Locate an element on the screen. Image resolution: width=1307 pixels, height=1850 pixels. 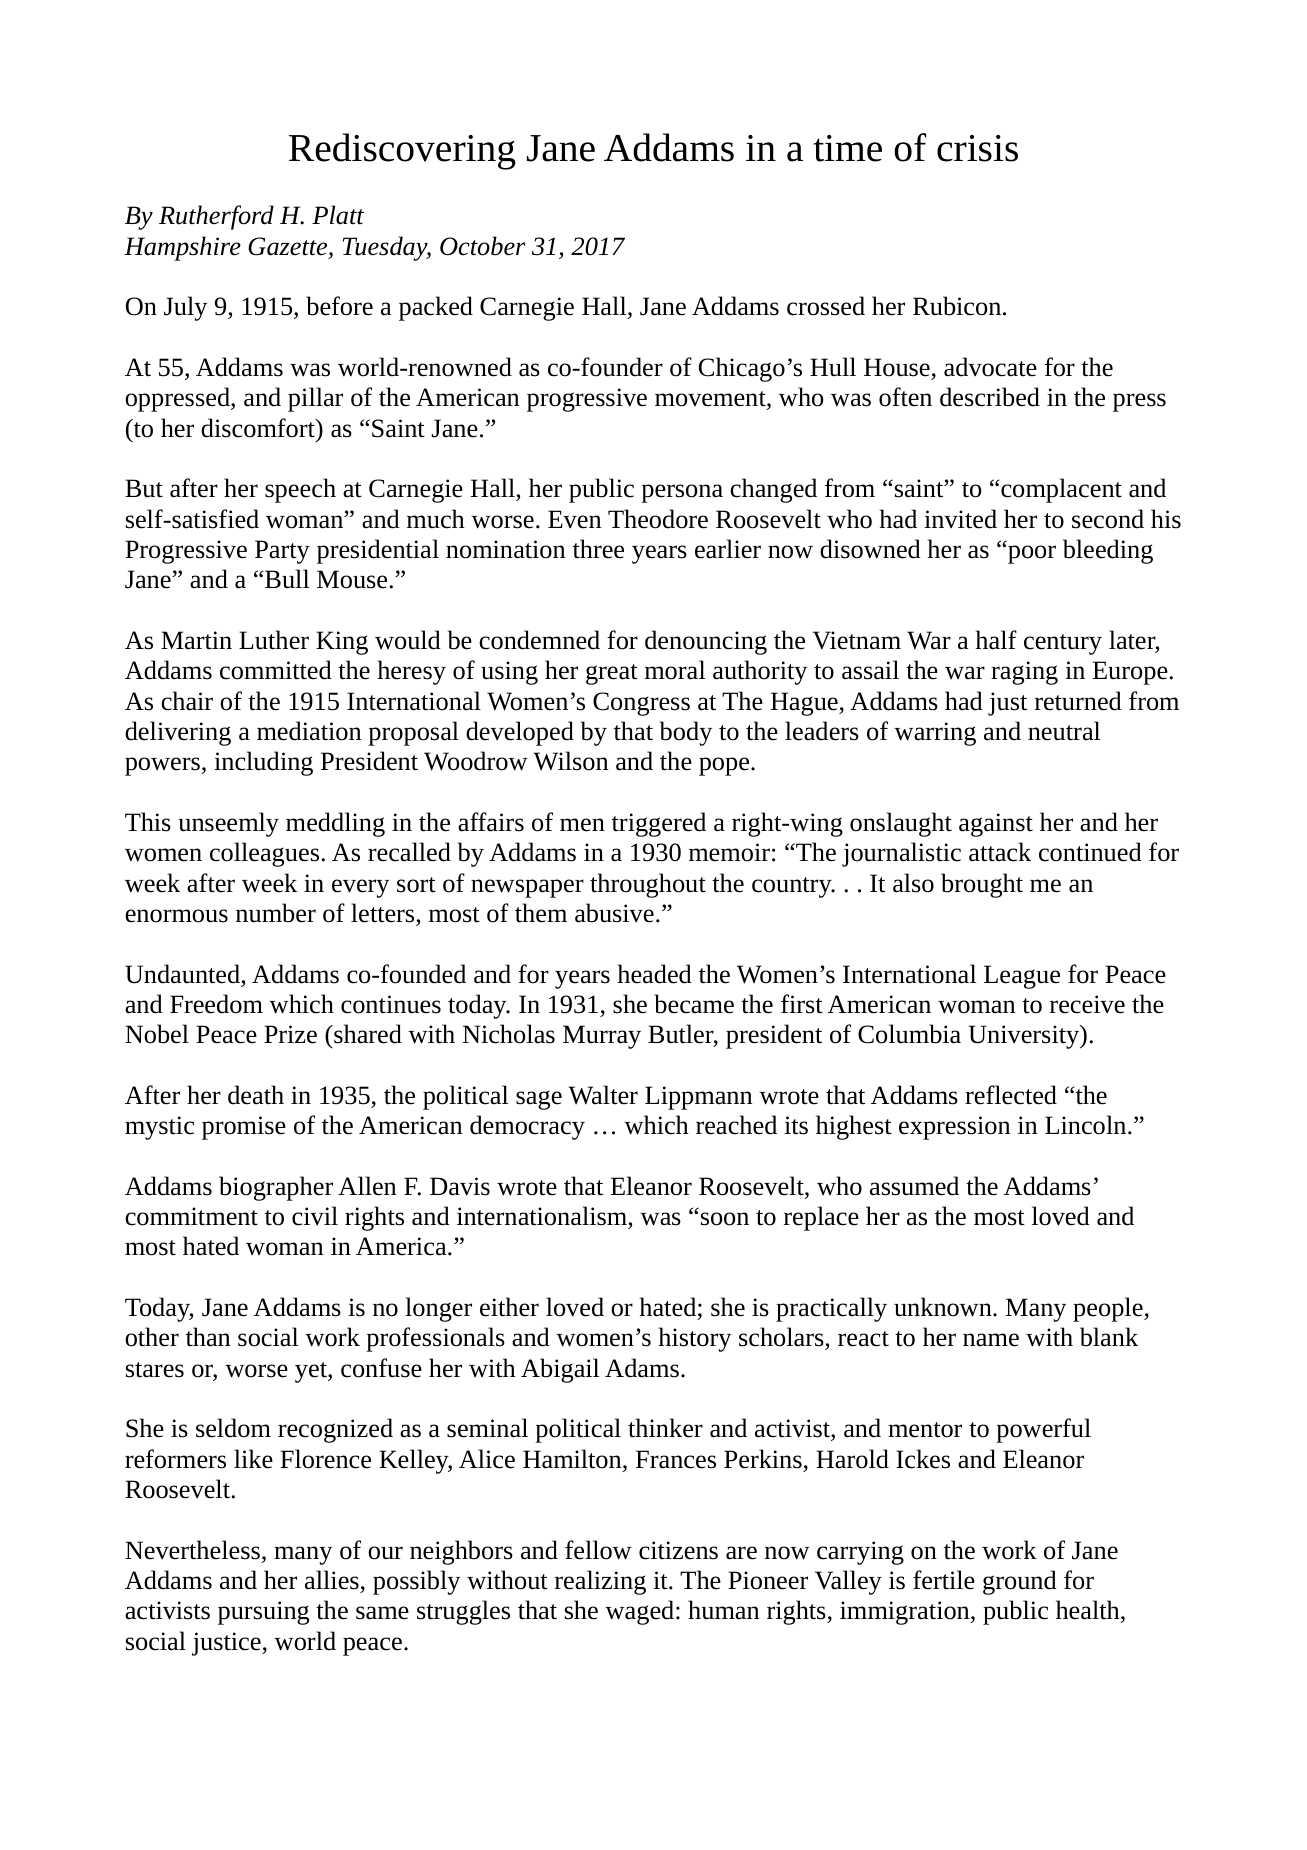
October is located at coordinates (482, 246).
